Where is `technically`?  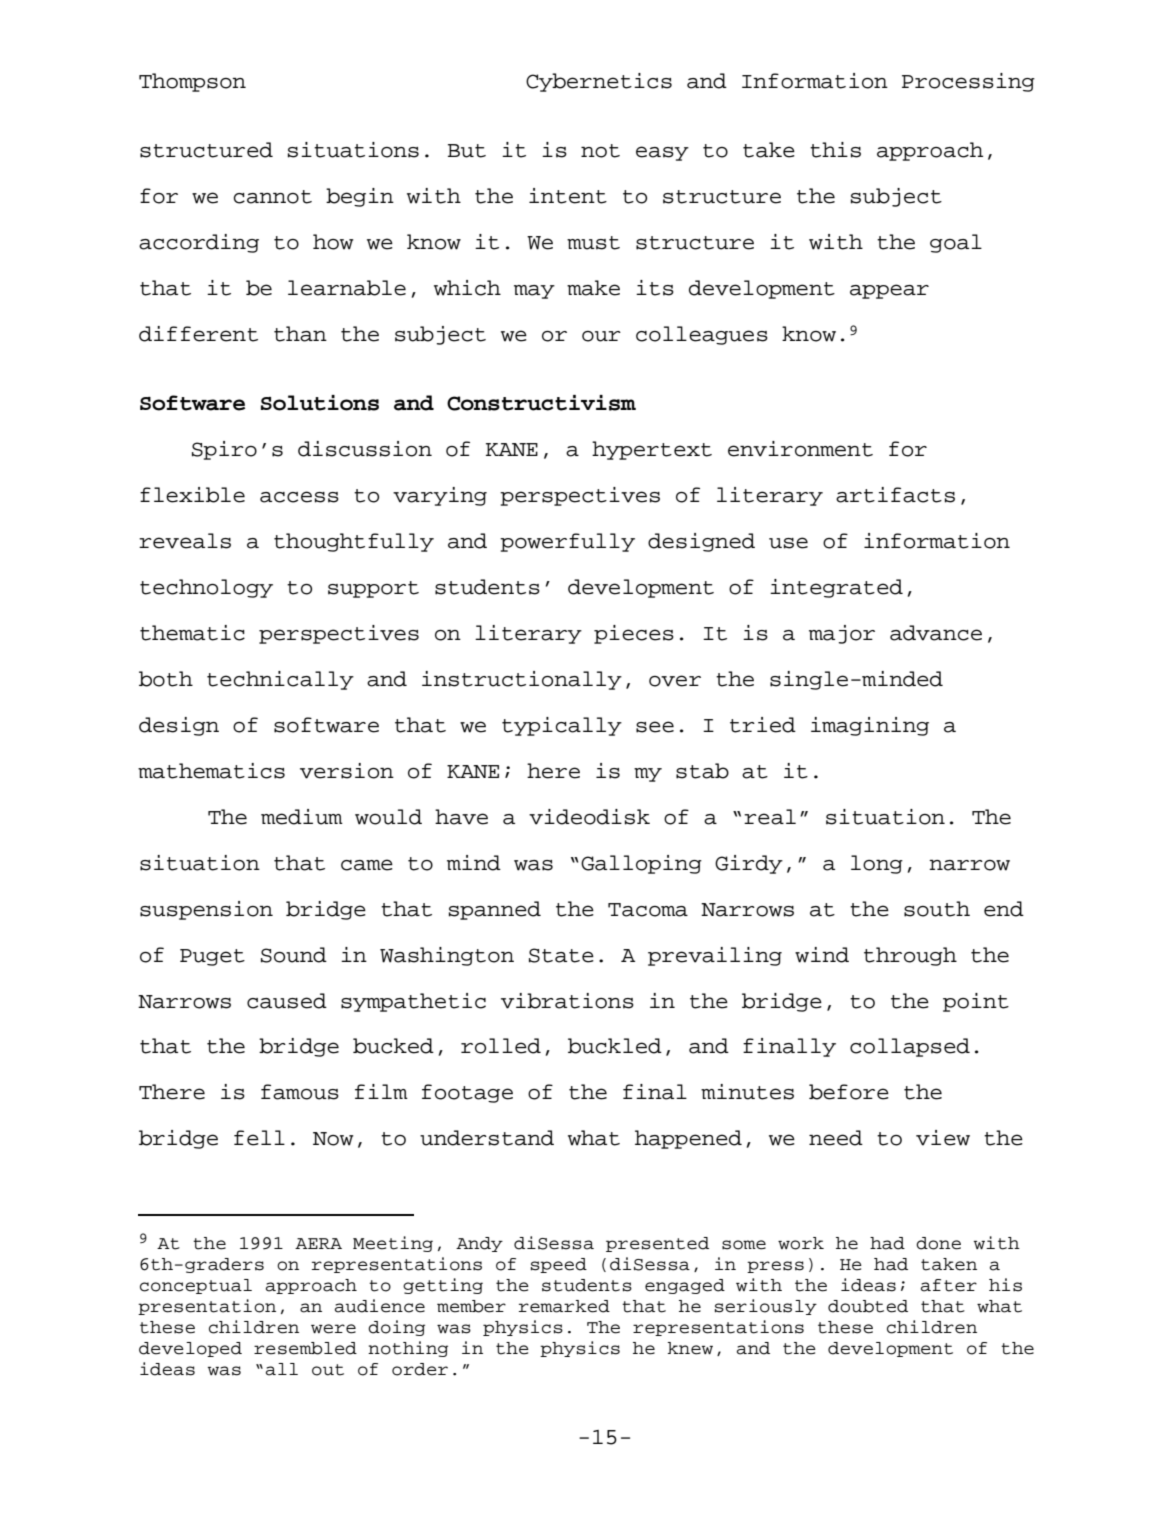 technically is located at coordinates (280, 680).
